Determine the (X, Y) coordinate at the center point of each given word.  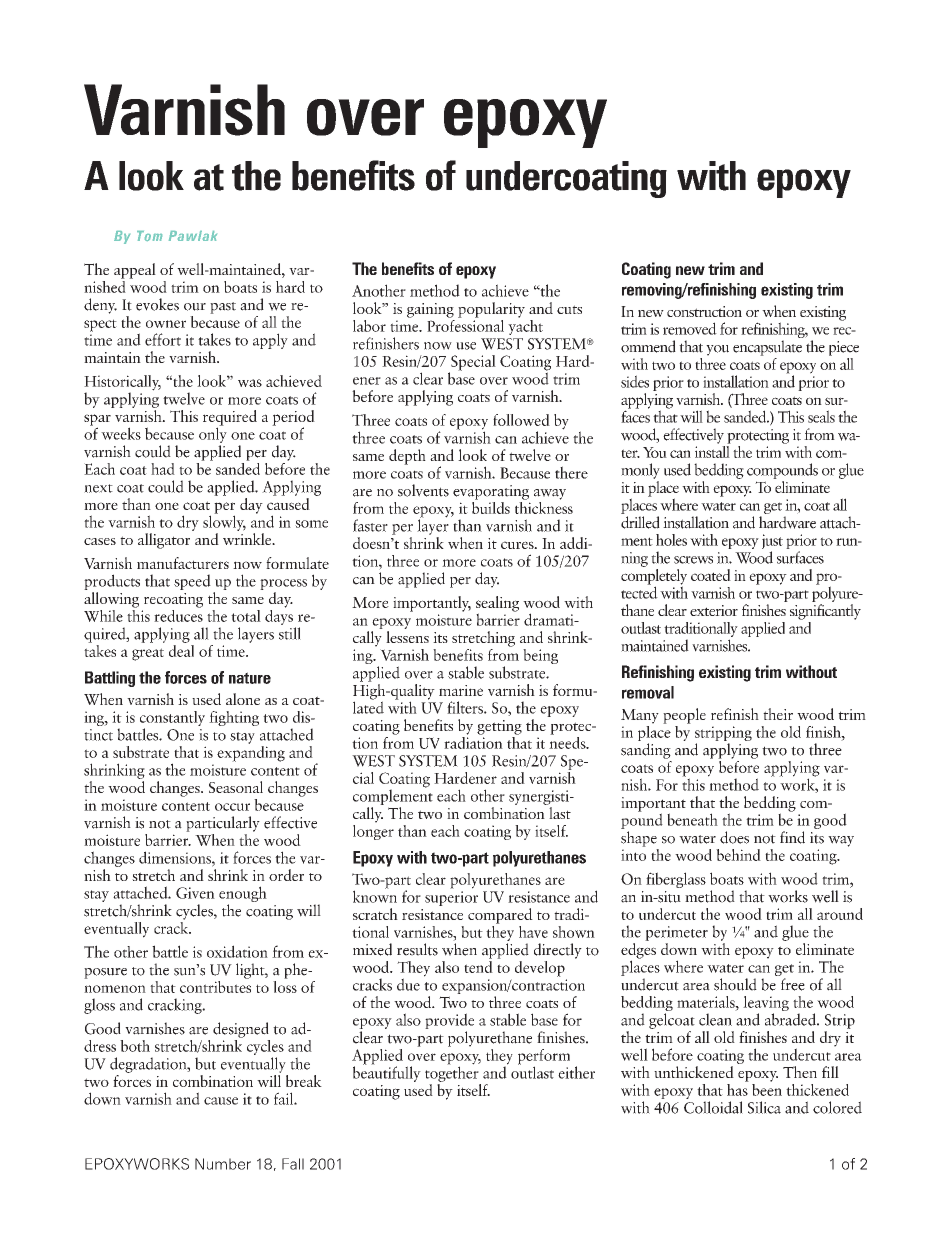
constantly (172, 720)
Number (223, 1164)
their (778, 714)
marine (461, 690)
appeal (135, 271)
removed (690, 328)
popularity (491, 310)
